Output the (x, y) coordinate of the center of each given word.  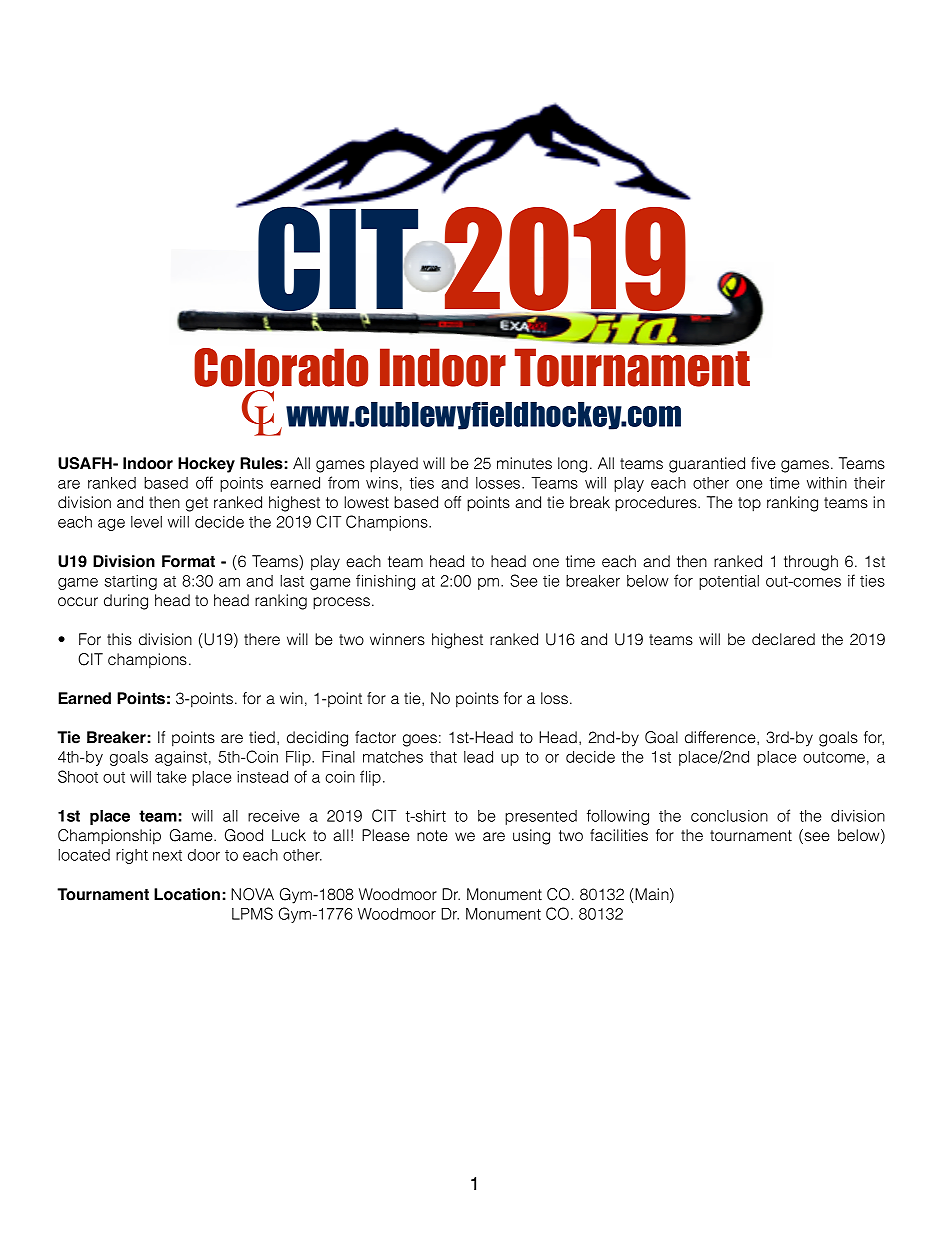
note (432, 836)
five (763, 463)
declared (783, 639)
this (119, 639)
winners (397, 639)
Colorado (281, 367)
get (197, 504)
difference (721, 738)
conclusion (729, 816)
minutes (524, 463)
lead (478, 757)
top (749, 504)
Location (187, 894)
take (171, 777)
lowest (366, 502)
